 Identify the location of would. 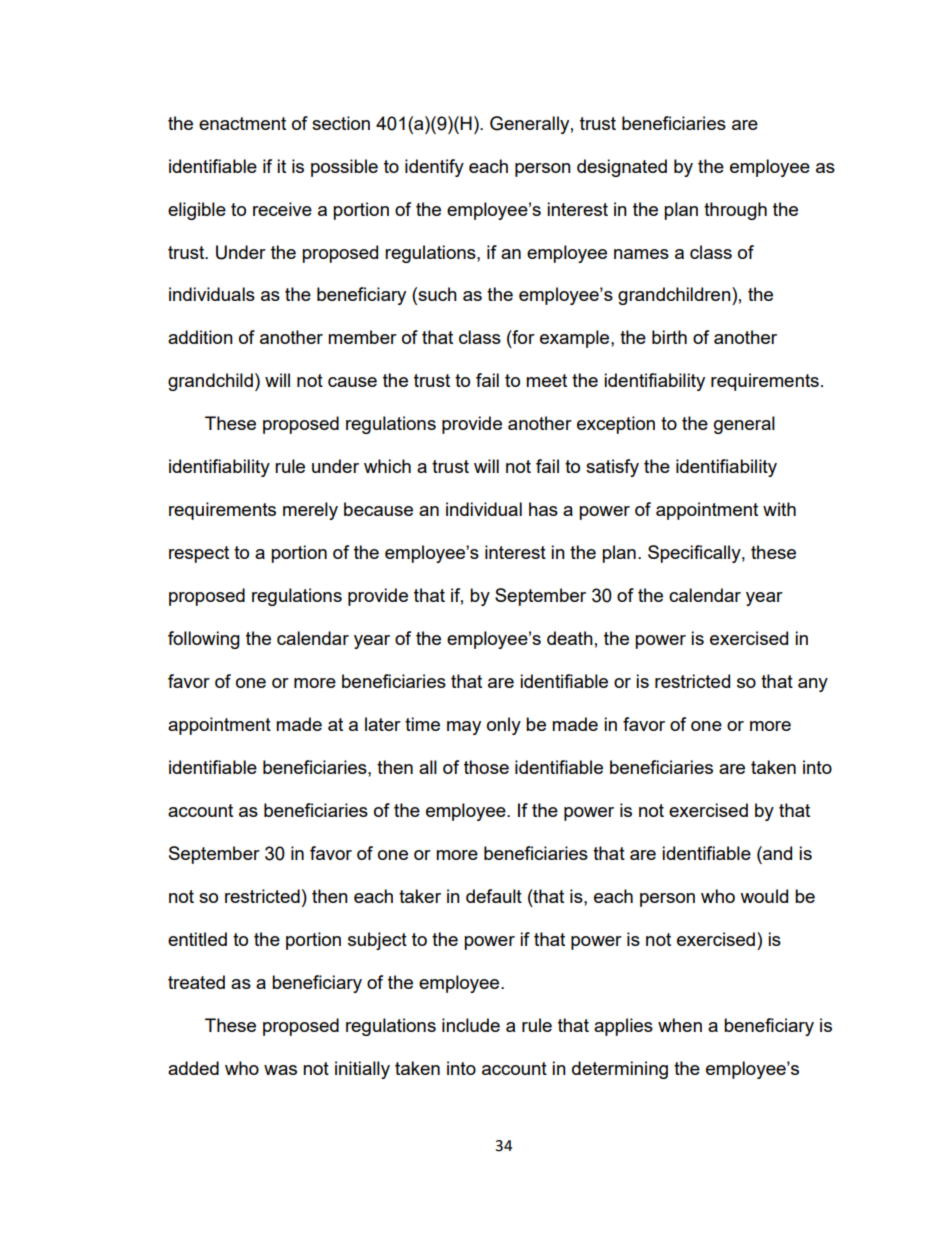
(764, 896).
